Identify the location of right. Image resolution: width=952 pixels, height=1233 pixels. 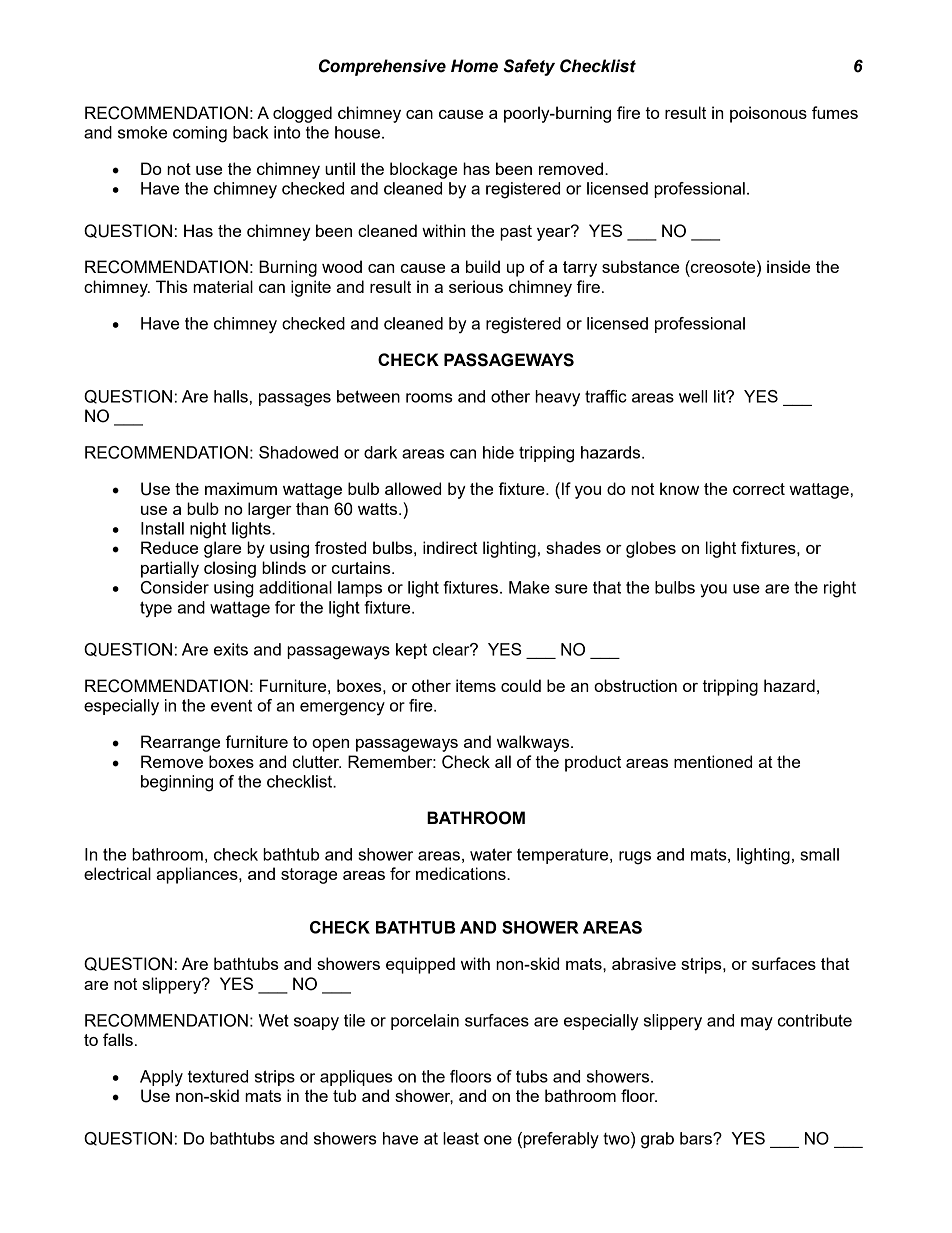
(840, 589).
